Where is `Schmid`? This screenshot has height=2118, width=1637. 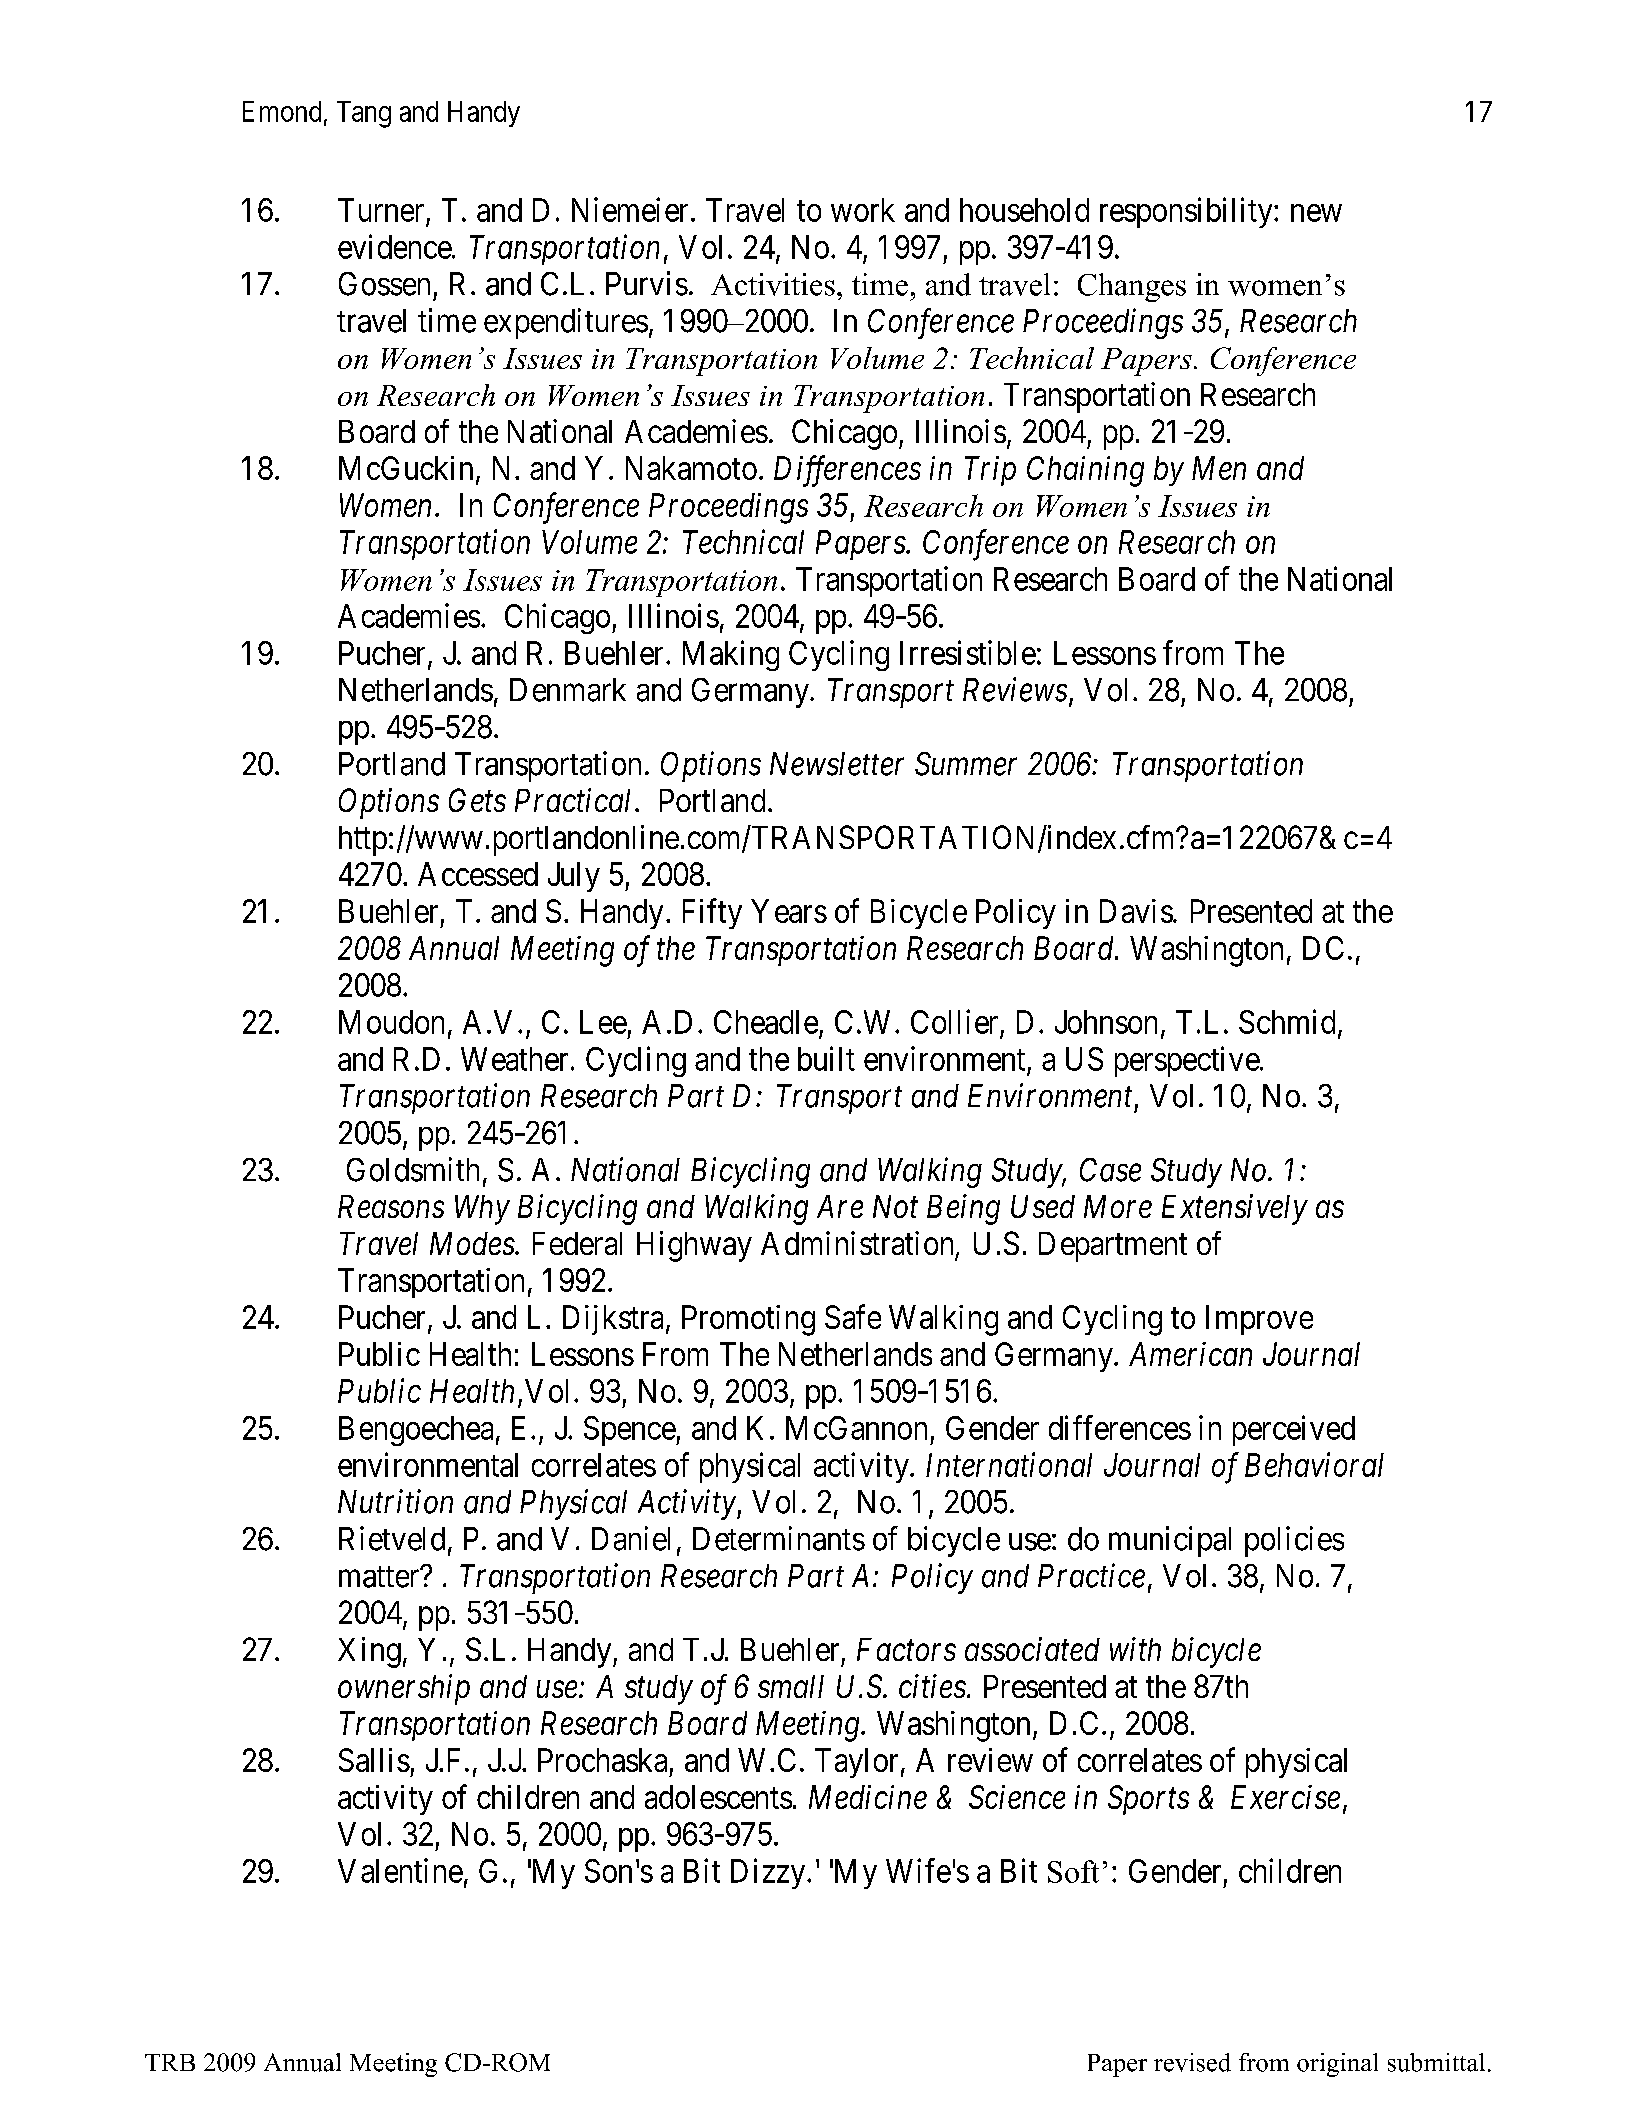 Schmid is located at coordinates (1287, 1021).
